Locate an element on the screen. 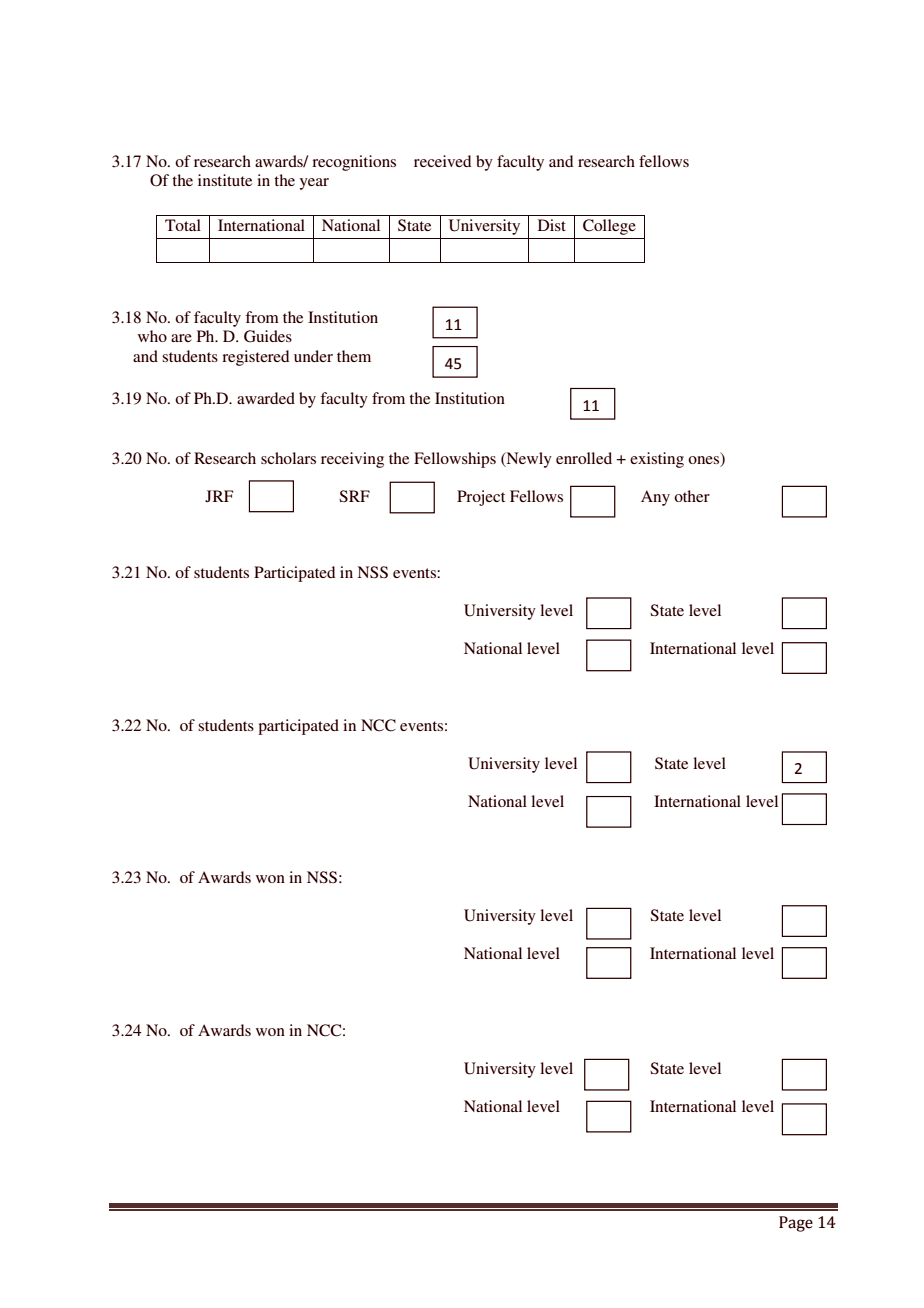 The height and width of the screenshot is (1308, 924). received is located at coordinates (443, 161).
